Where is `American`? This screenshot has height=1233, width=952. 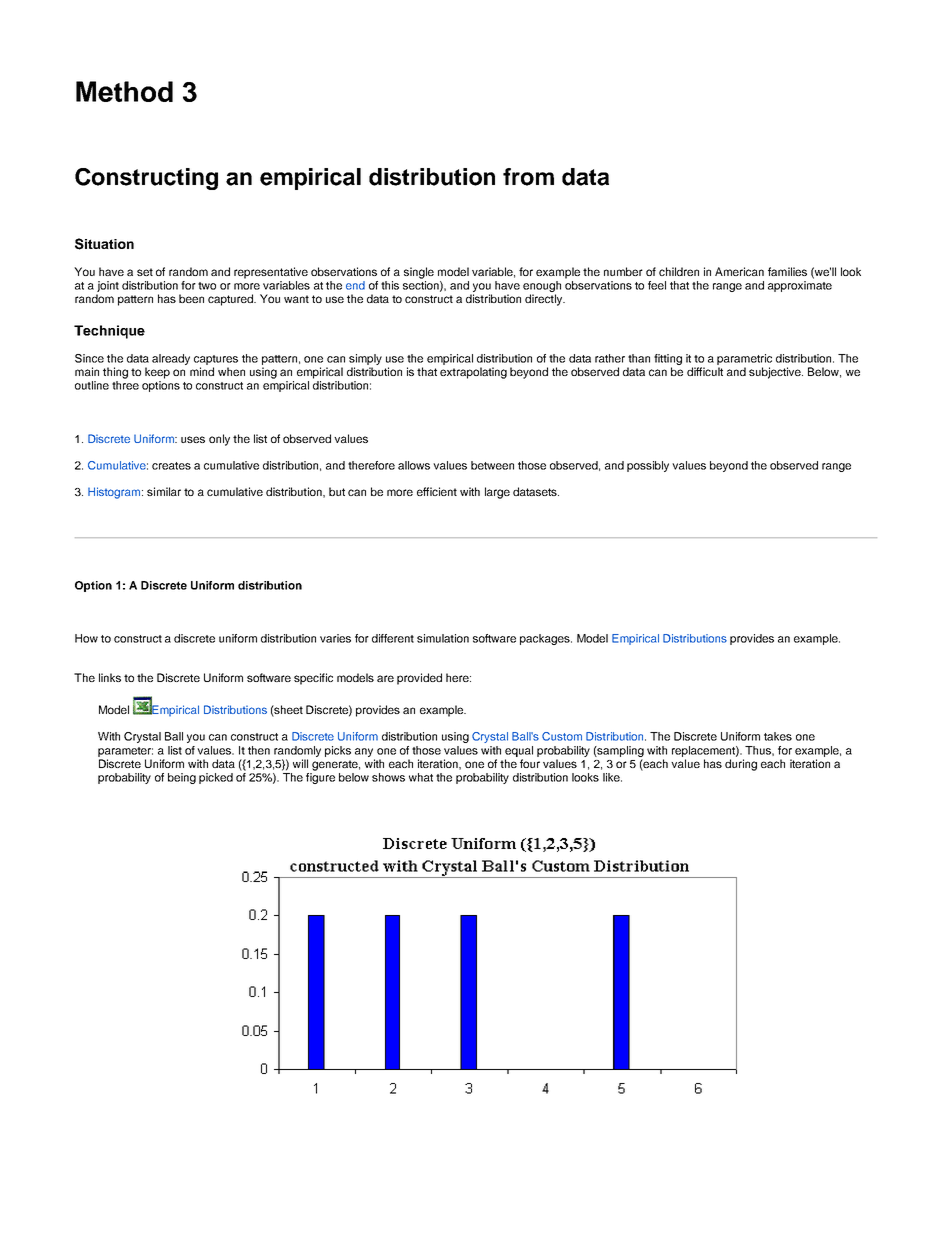 American is located at coordinates (739, 271).
